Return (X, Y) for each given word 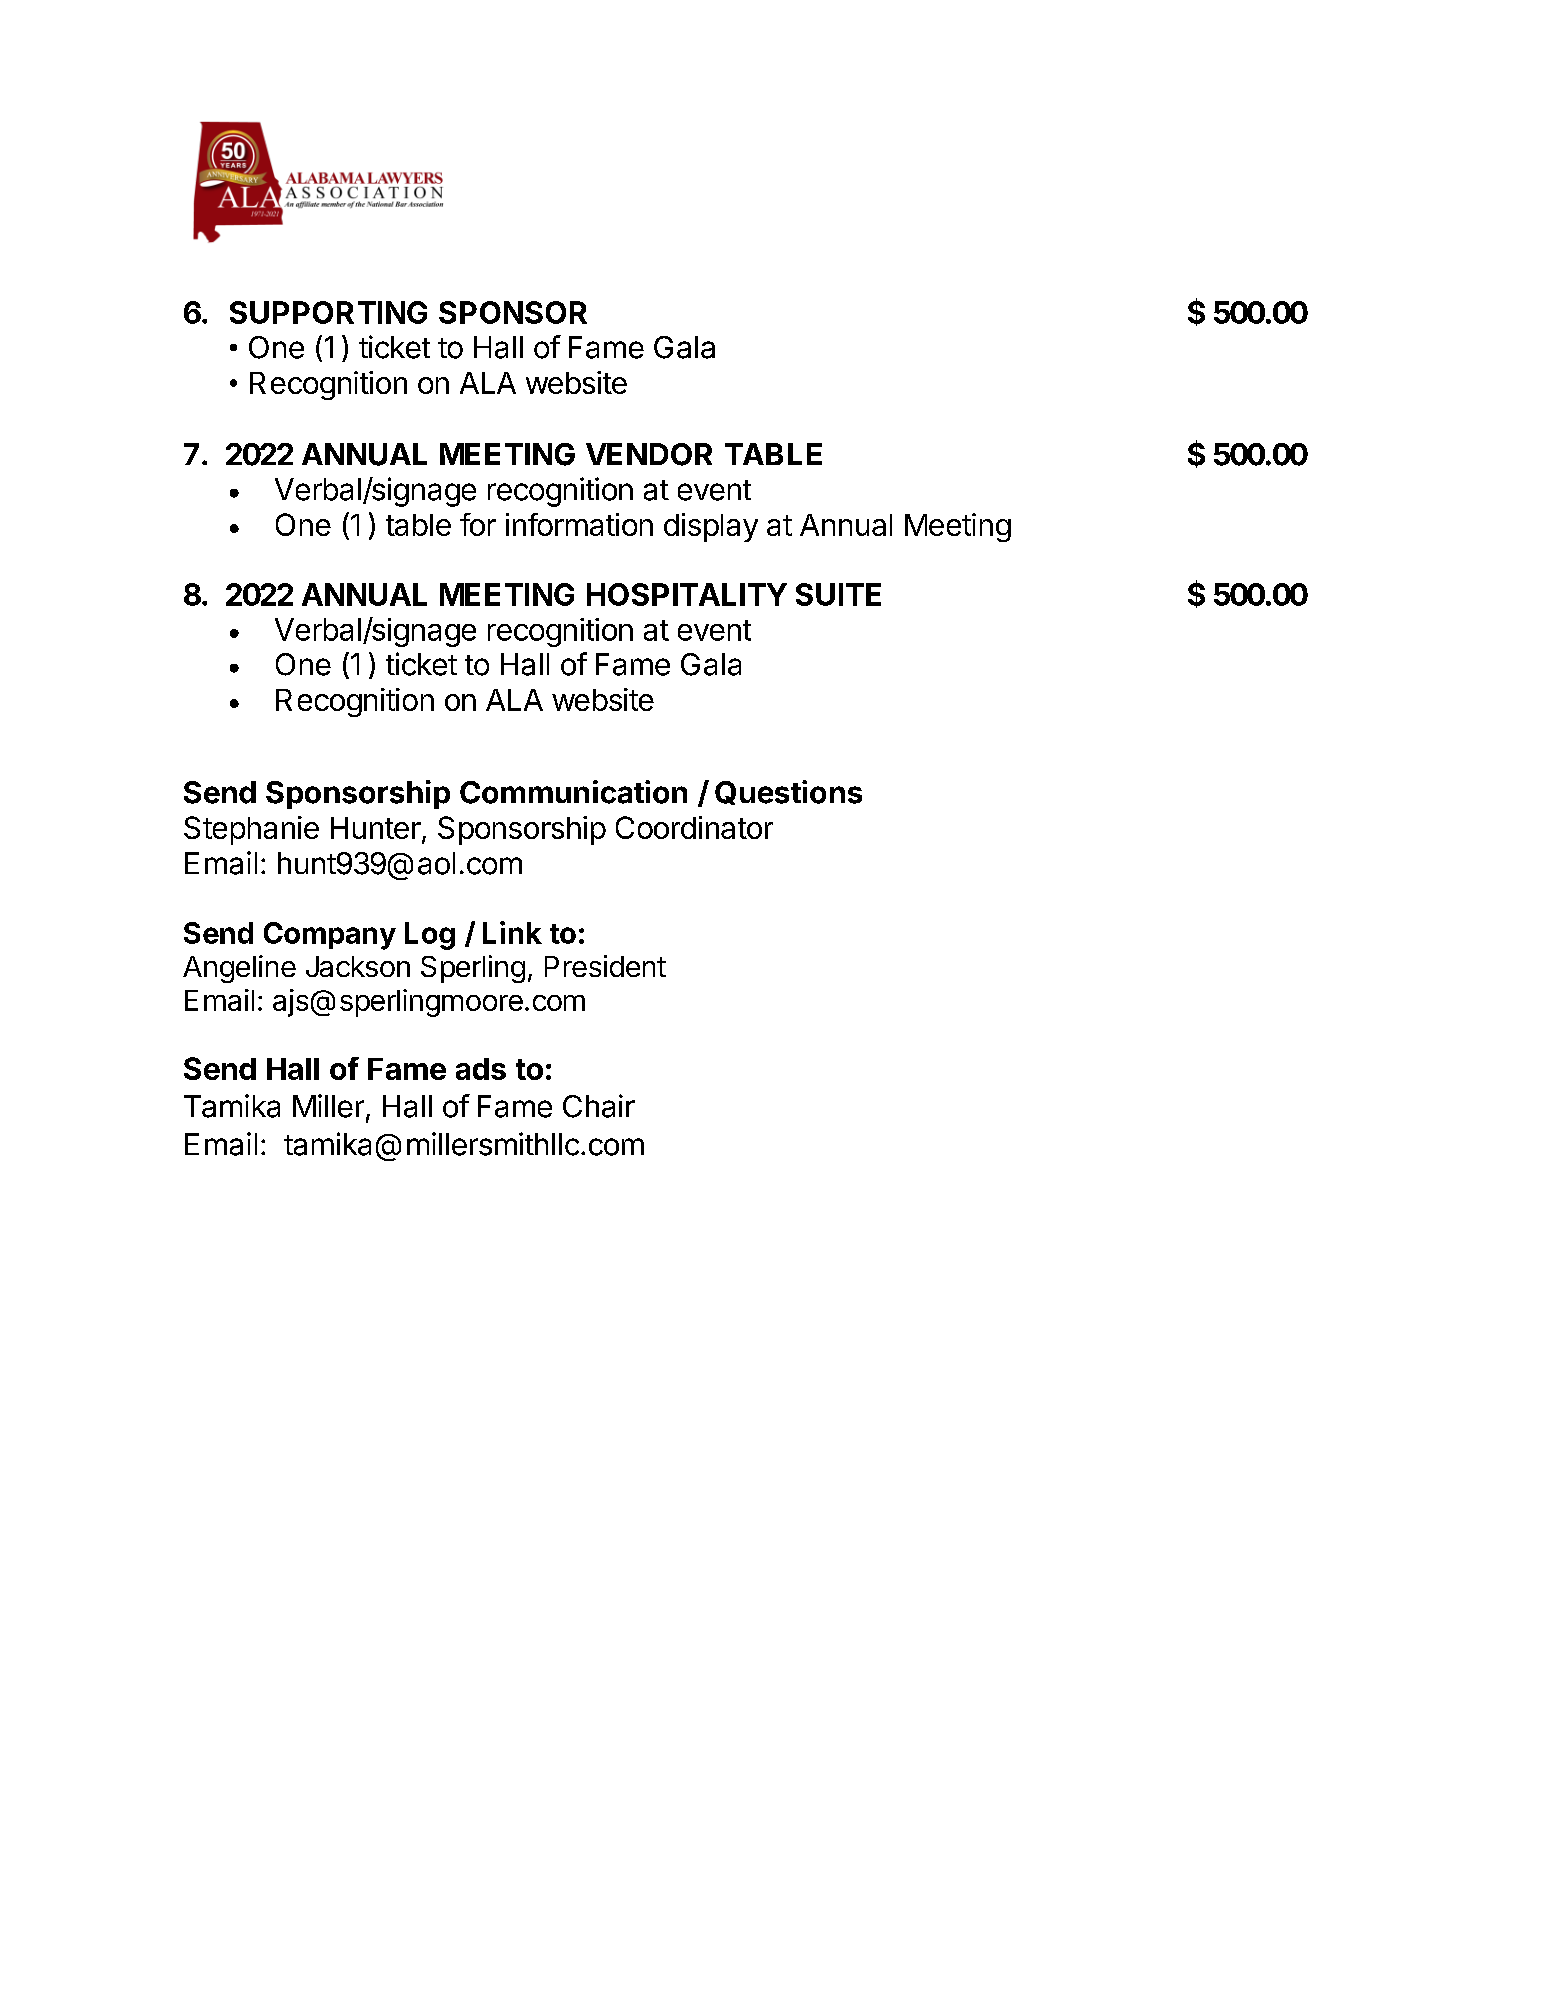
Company (330, 936)
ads (481, 1069)
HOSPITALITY (687, 594)
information (579, 524)
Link (512, 932)
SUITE (838, 594)
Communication (573, 792)
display (711, 527)
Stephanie (251, 830)
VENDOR (649, 454)
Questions (788, 792)
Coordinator (694, 827)
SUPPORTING (328, 312)
